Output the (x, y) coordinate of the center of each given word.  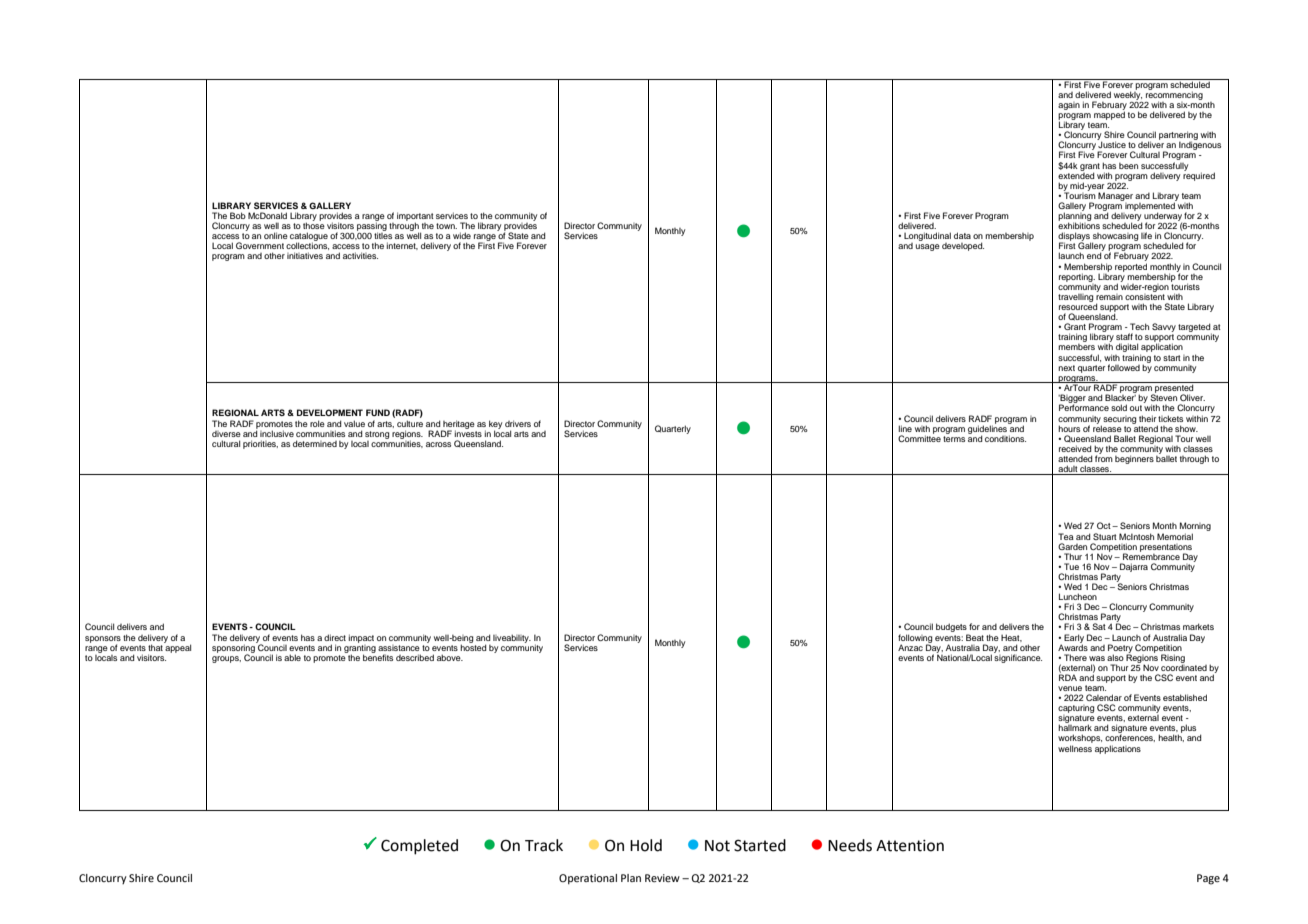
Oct (1105, 525)
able (292, 657)
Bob (238, 215)
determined (315, 443)
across (438, 444)
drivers (518, 423)
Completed (419, 847)
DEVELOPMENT (330, 412)
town (446, 226)
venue (1070, 688)
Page (1208, 879)
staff (1124, 336)
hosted (473, 646)
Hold (646, 845)
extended (1076, 174)
